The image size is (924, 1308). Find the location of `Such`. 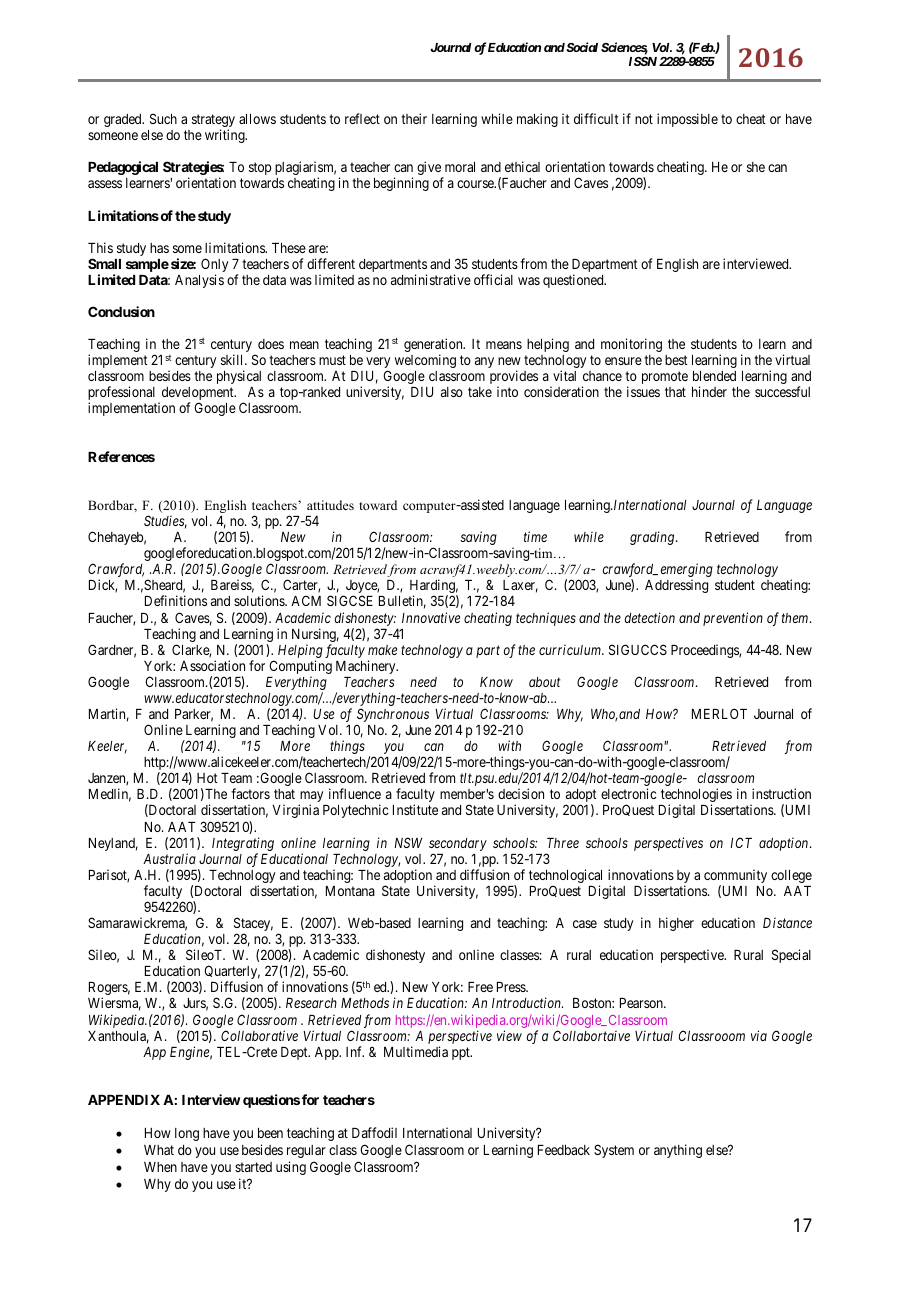

Such is located at coordinates (163, 118).
